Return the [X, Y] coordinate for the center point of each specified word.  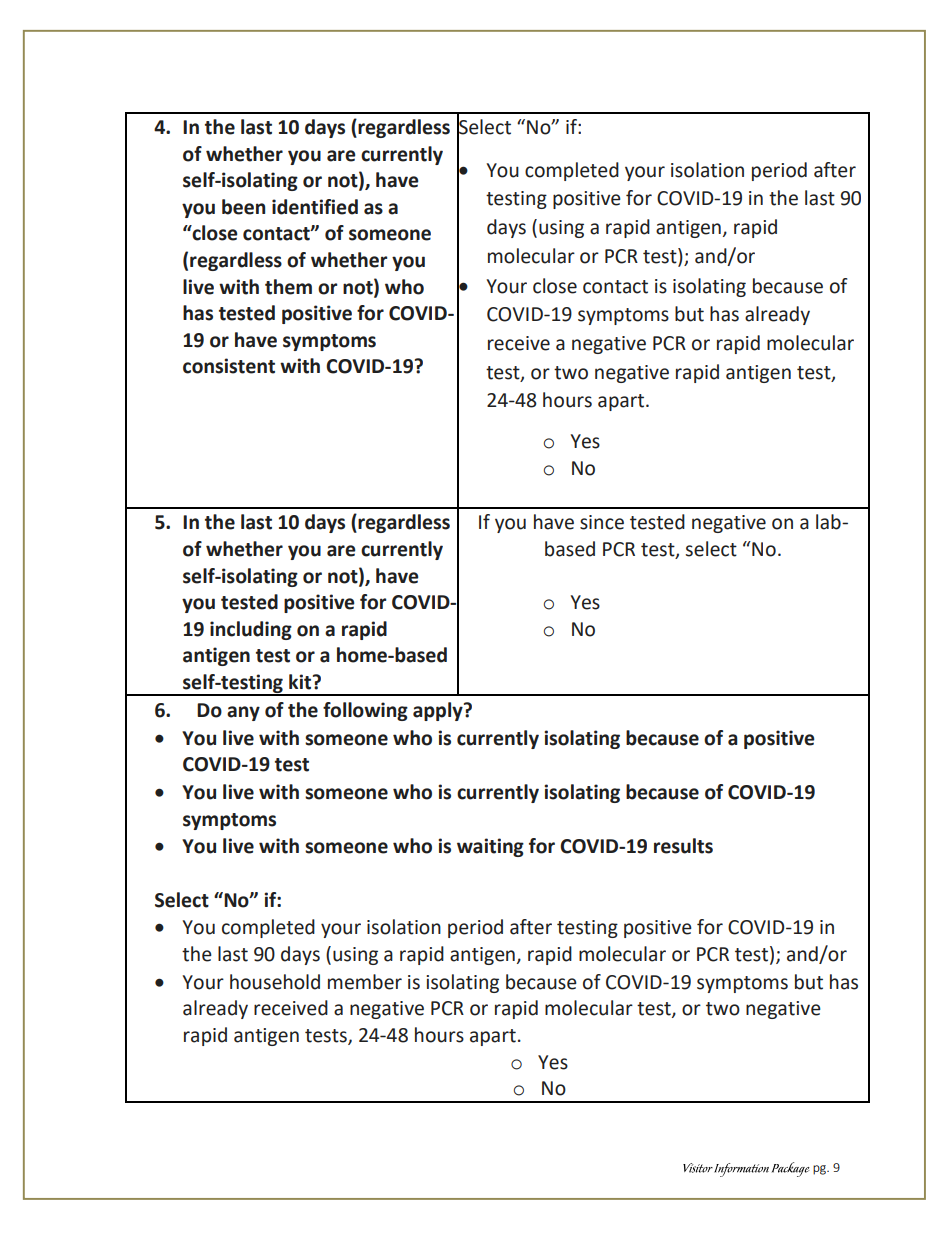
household [275, 982]
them [288, 287]
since [602, 522]
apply [439, 711]
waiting [490, 847]
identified [315, 207]
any [243, 713]
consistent [229, 366]
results [683, 846]
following [365, 711]
